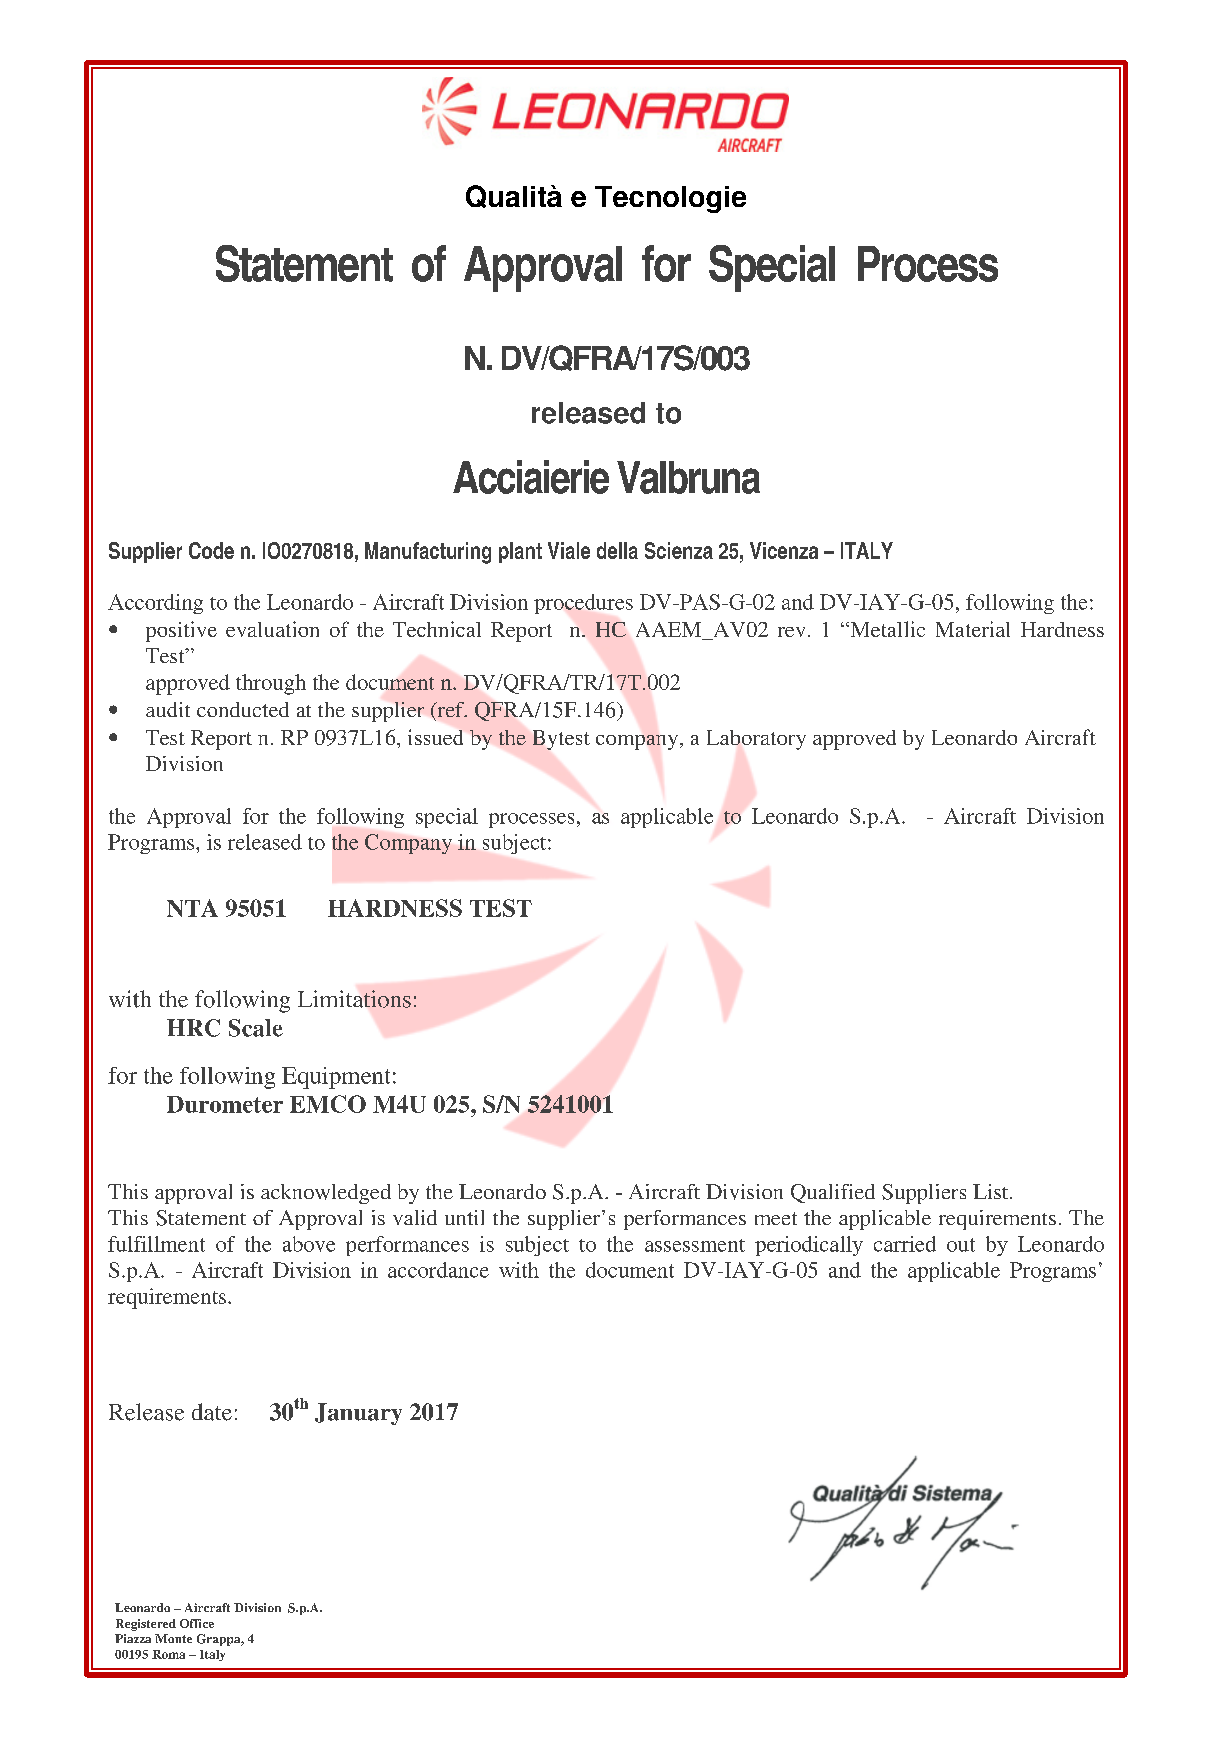  Describe the element at coordinates (197, 1623) in the image. I see `Office` at that location.
